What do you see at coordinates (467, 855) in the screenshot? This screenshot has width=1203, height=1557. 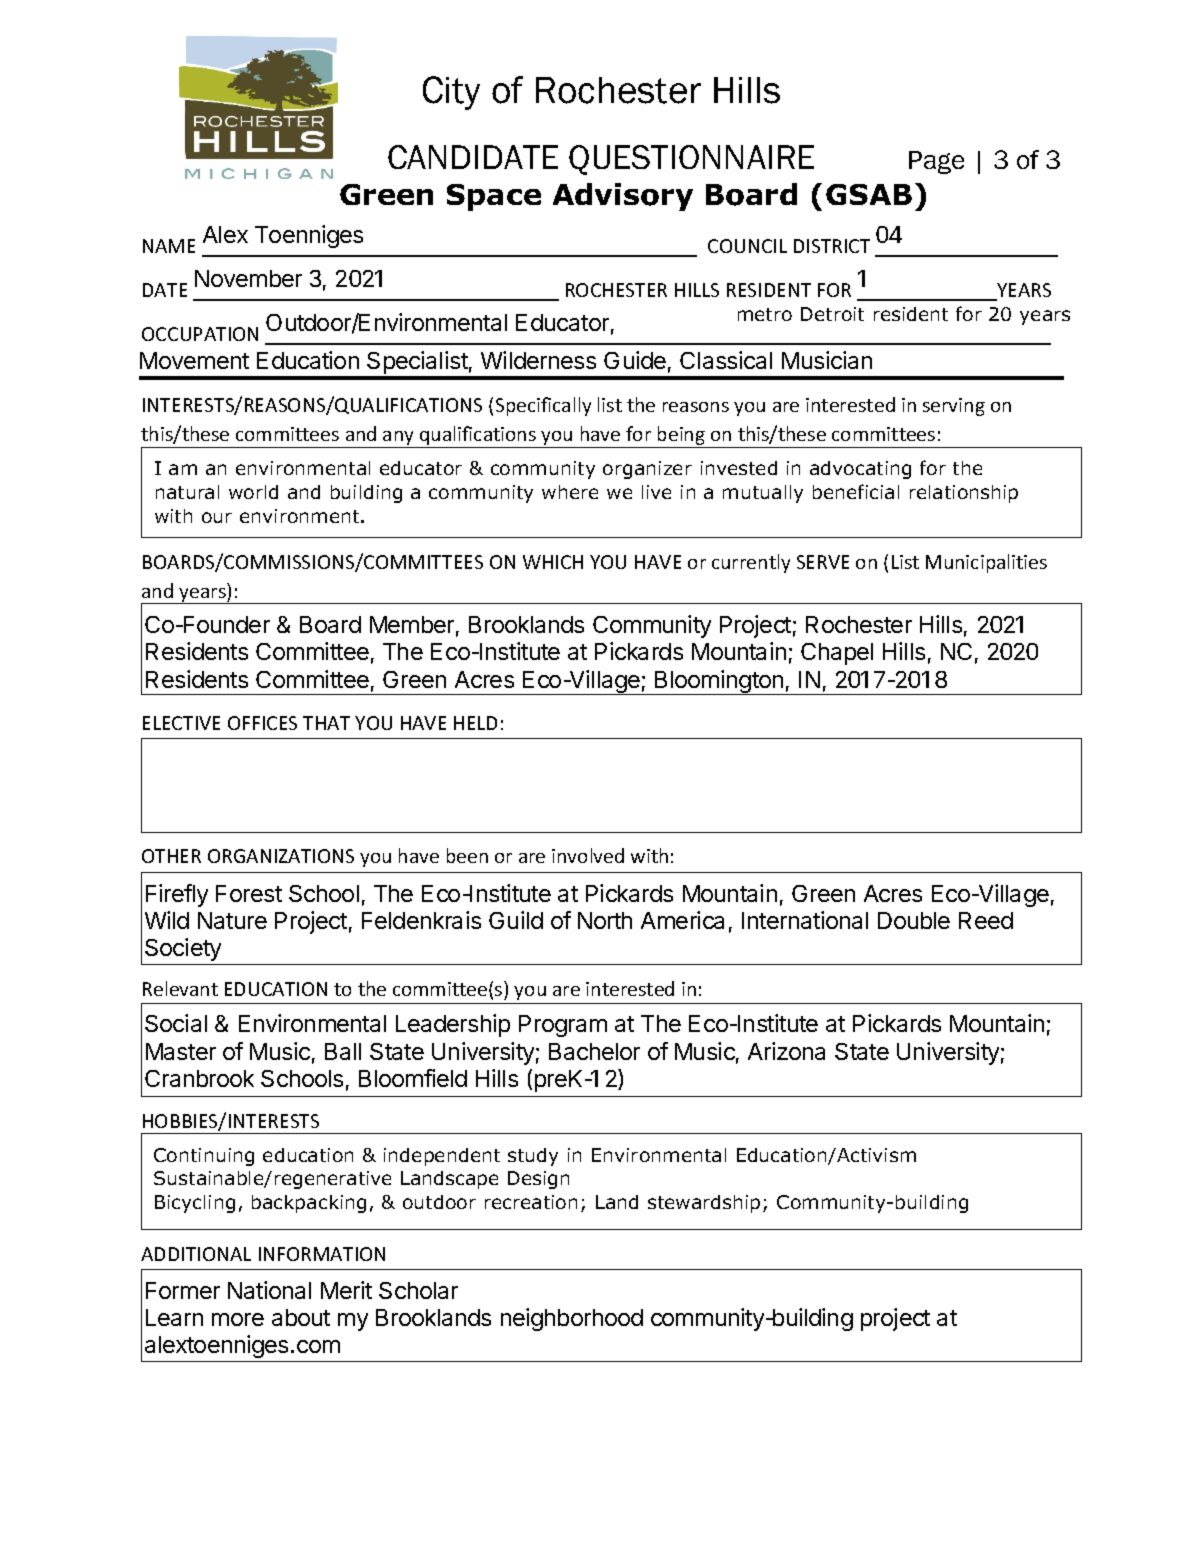 I see `been` at bounding box center [467, 855].
